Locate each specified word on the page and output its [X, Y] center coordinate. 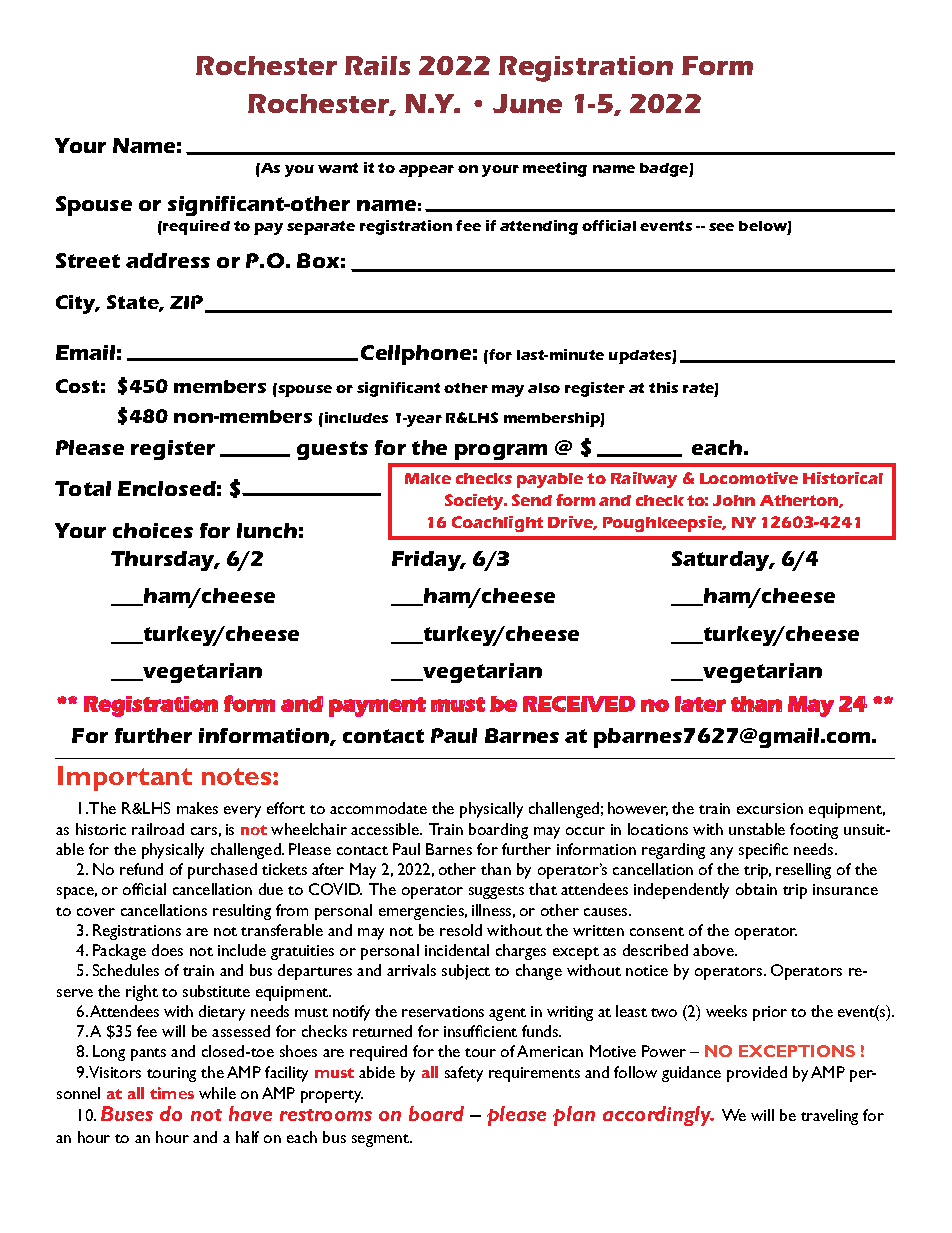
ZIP [188, 303]
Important [125, 778]
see [721, 227]
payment [377, 707]
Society [476, 502]
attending [539, 227]
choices [153, 530]
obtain [756, 889]
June [527, 103]
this [663, 387]
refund [141, 869]
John [734, 500]
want [338, 168]
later [700, 704]
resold [461, 930]
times [172, 1093]
